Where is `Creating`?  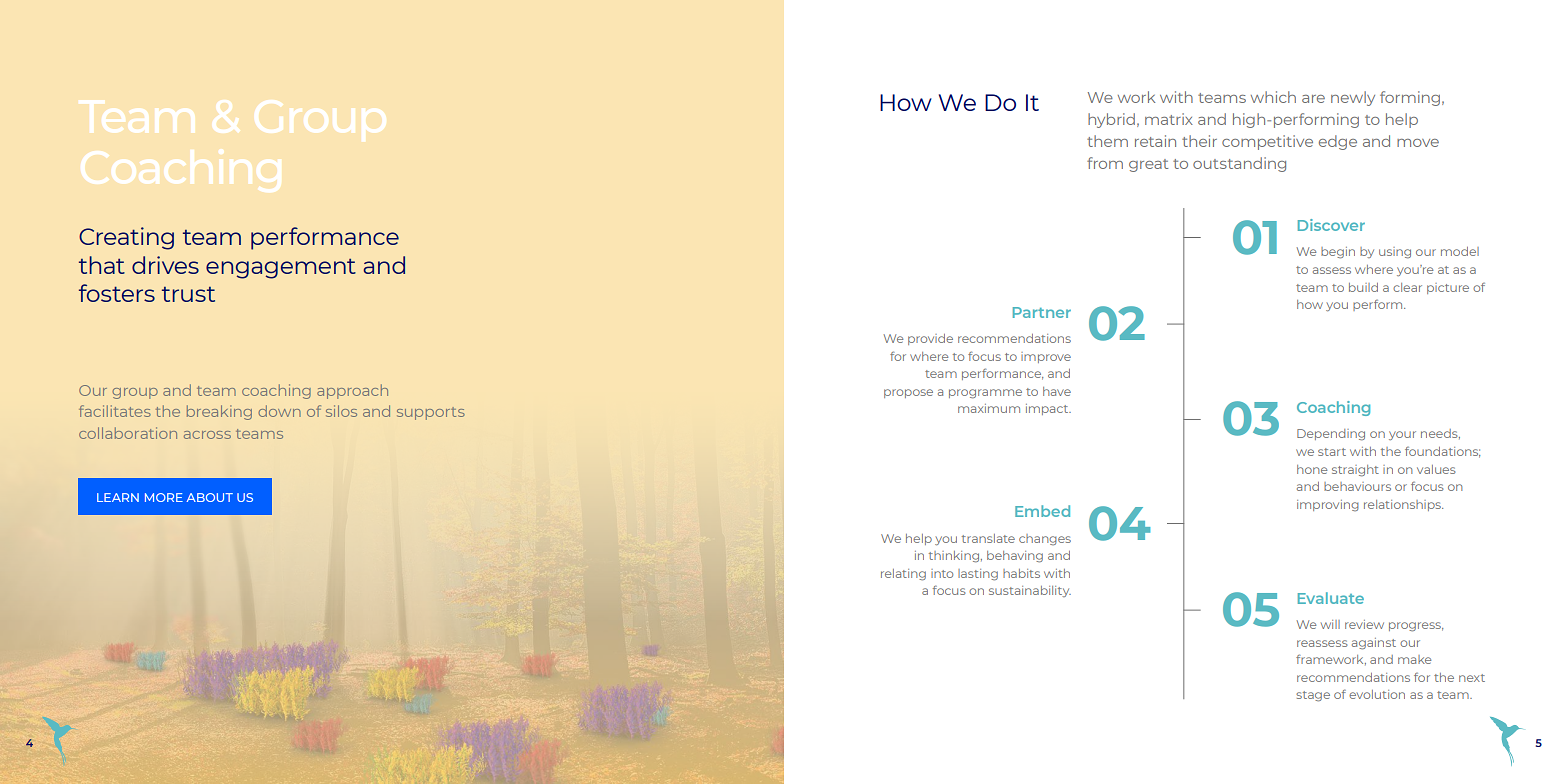
Creating is located at coordinates (126, 238).
